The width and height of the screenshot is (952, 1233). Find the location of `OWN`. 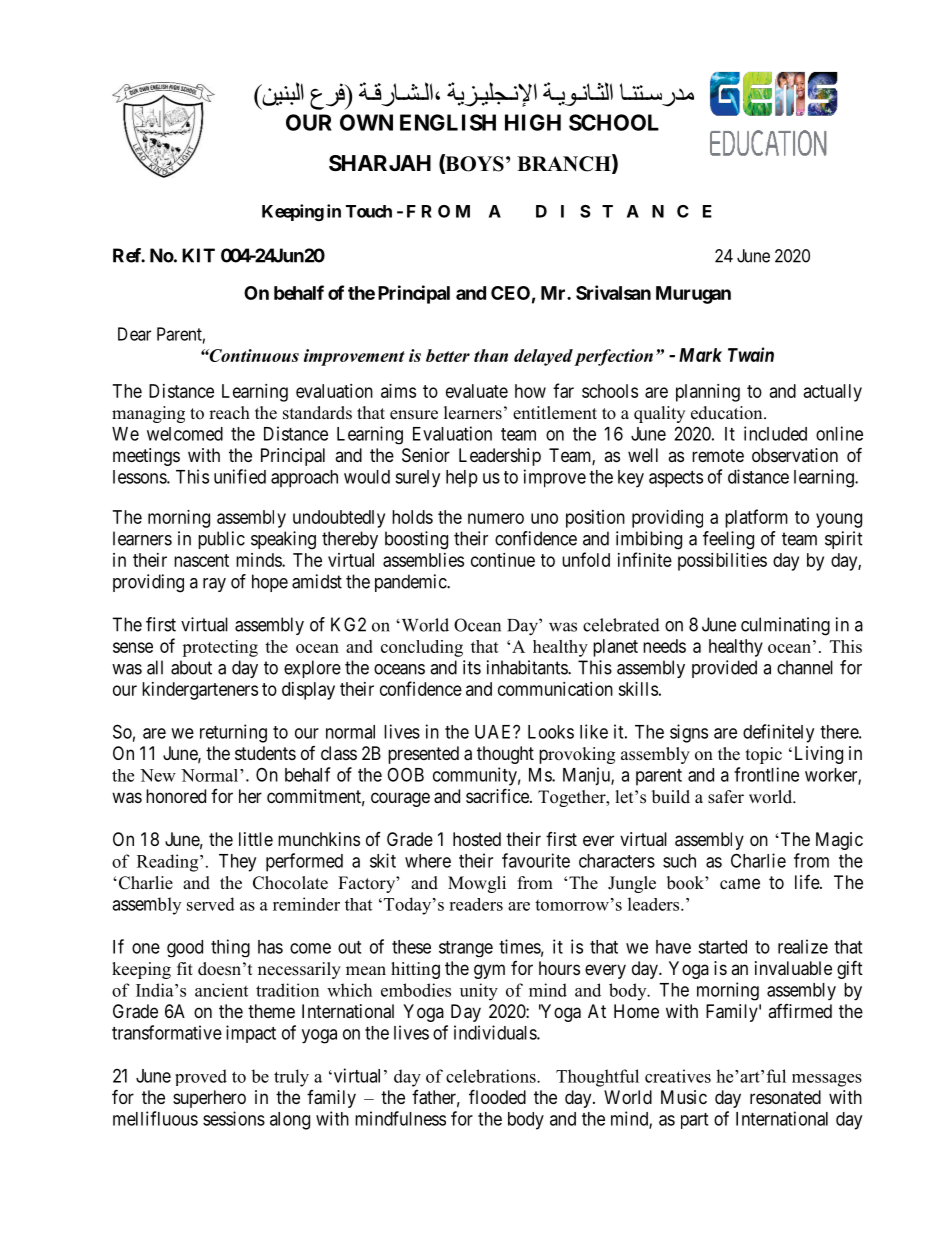

OWN is located at coordinates (366, 122).
